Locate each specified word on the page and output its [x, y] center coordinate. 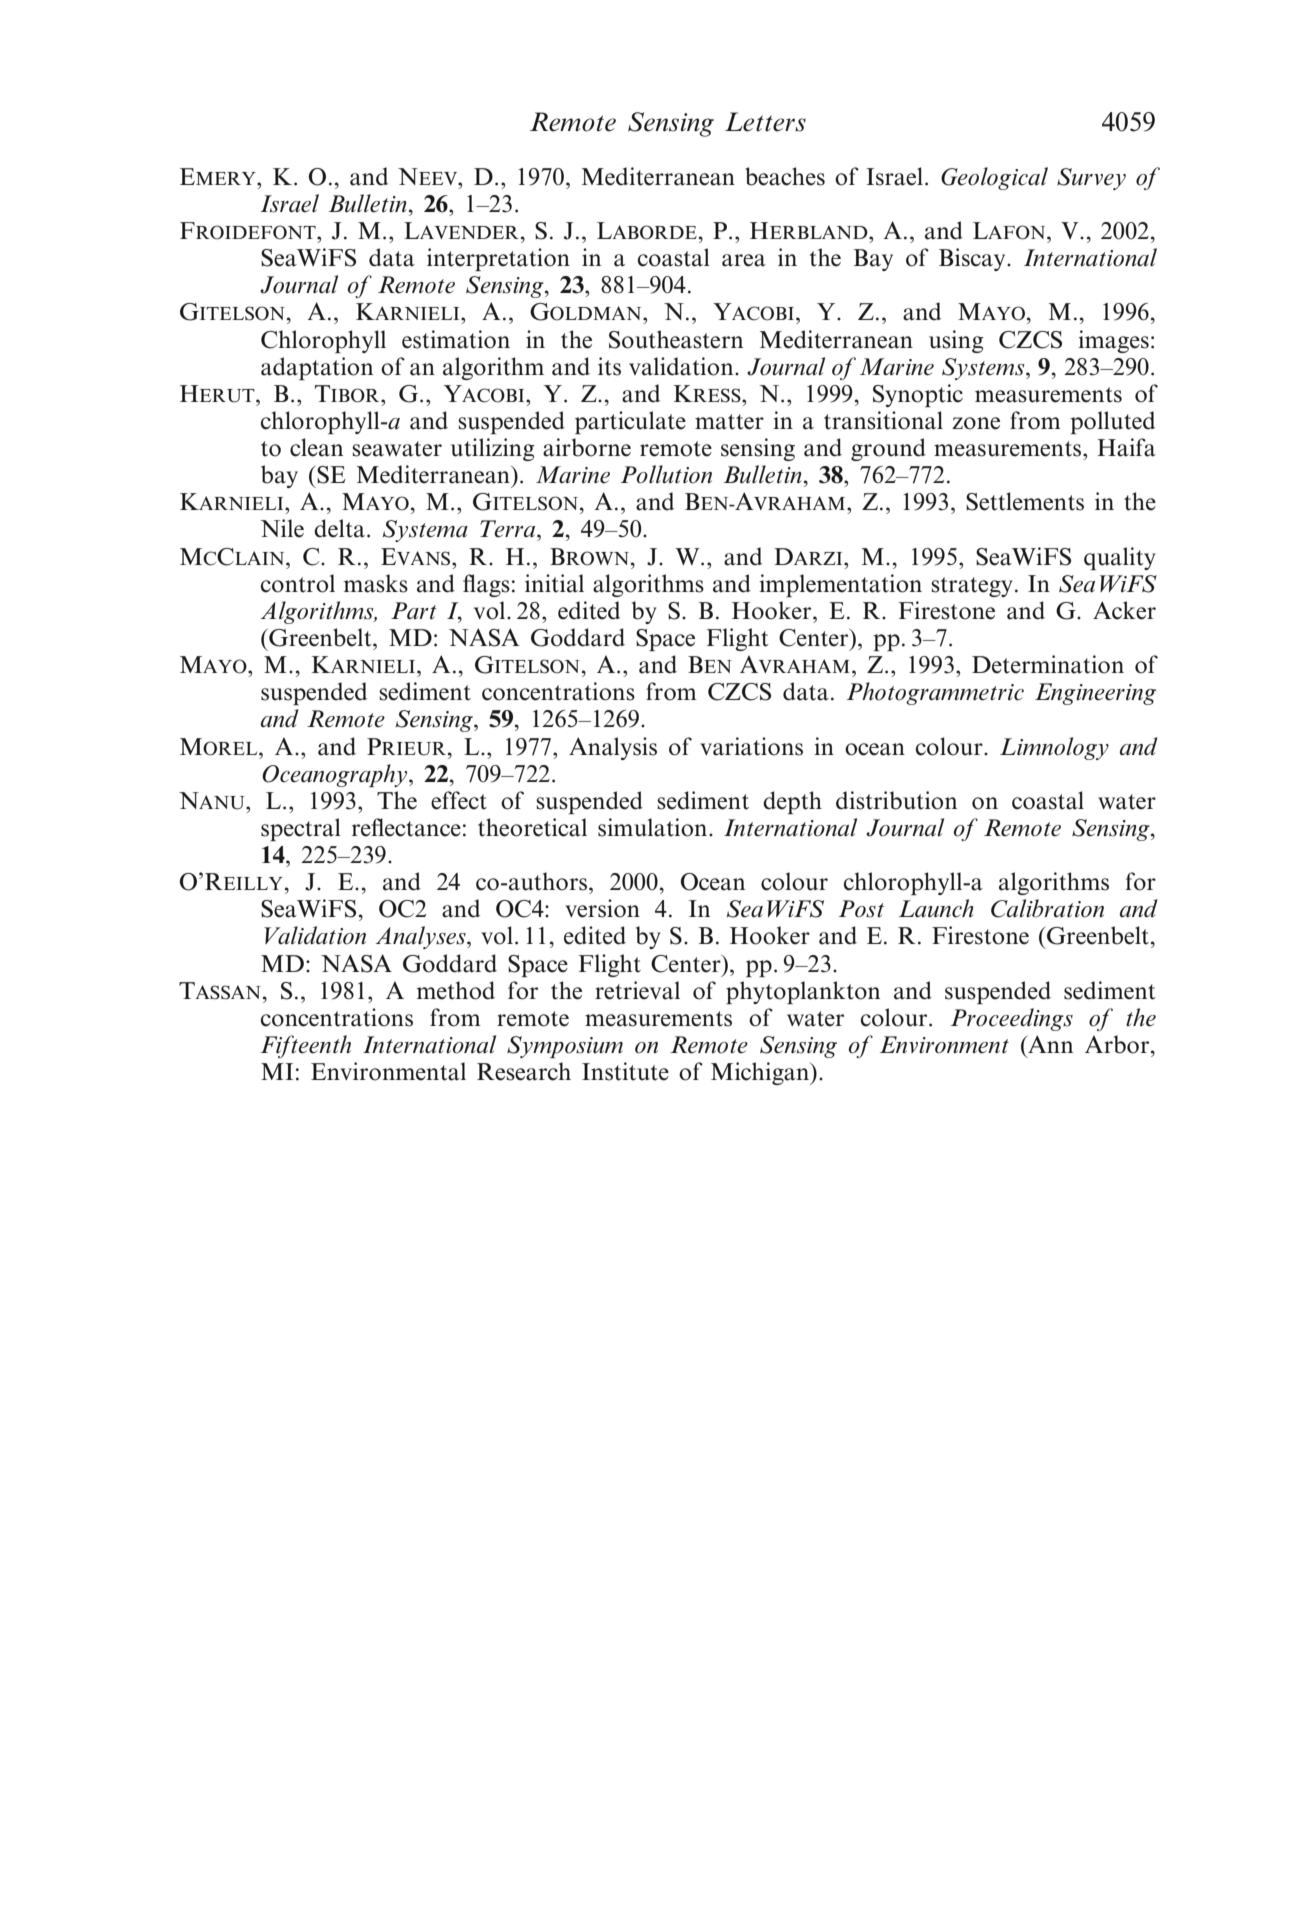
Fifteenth [305, 1046]
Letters [765, 122]
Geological [994, 178]
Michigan [761, 1073]
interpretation [498, 259]
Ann [1049, 1044]
